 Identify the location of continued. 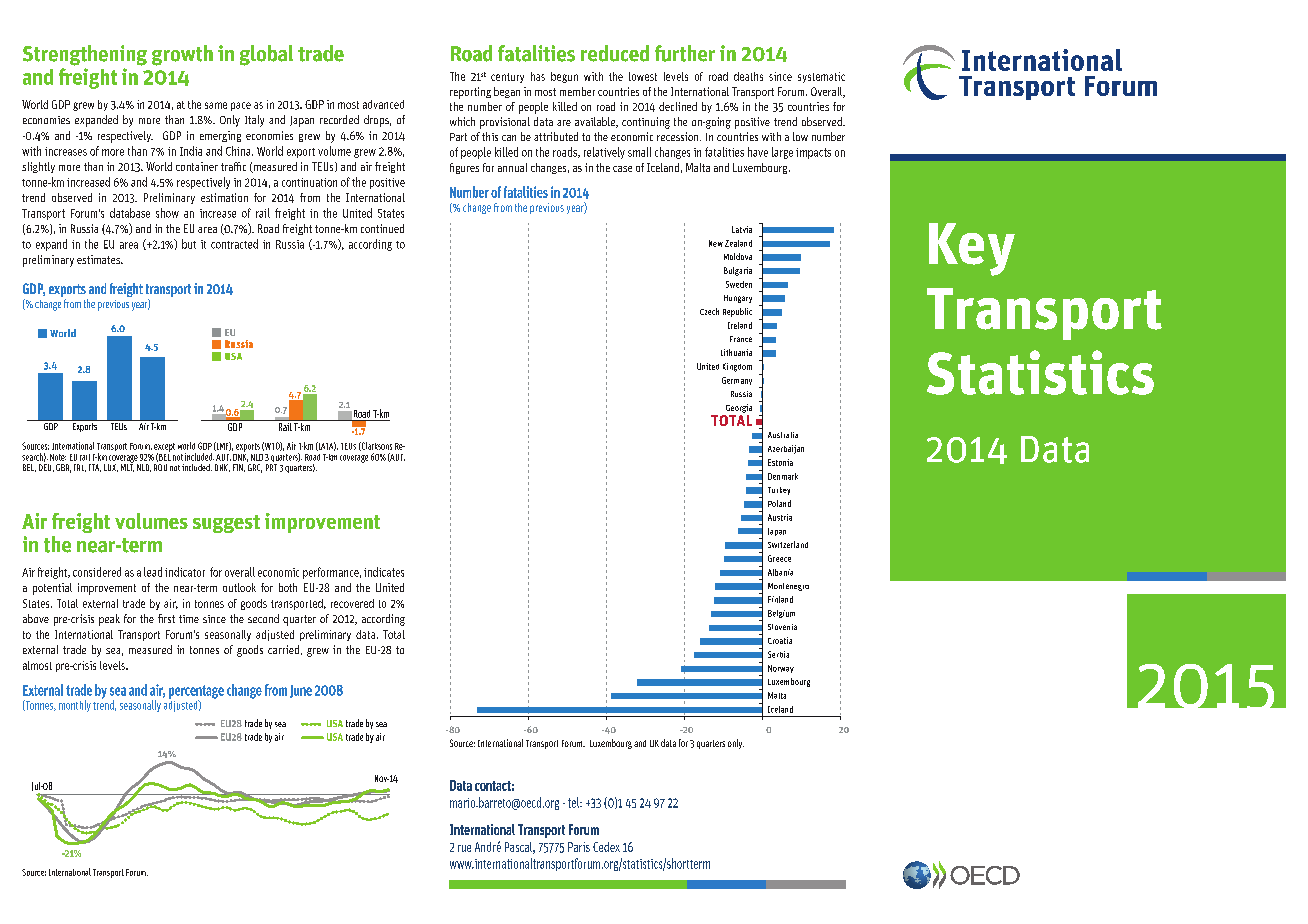
(382, 228).
